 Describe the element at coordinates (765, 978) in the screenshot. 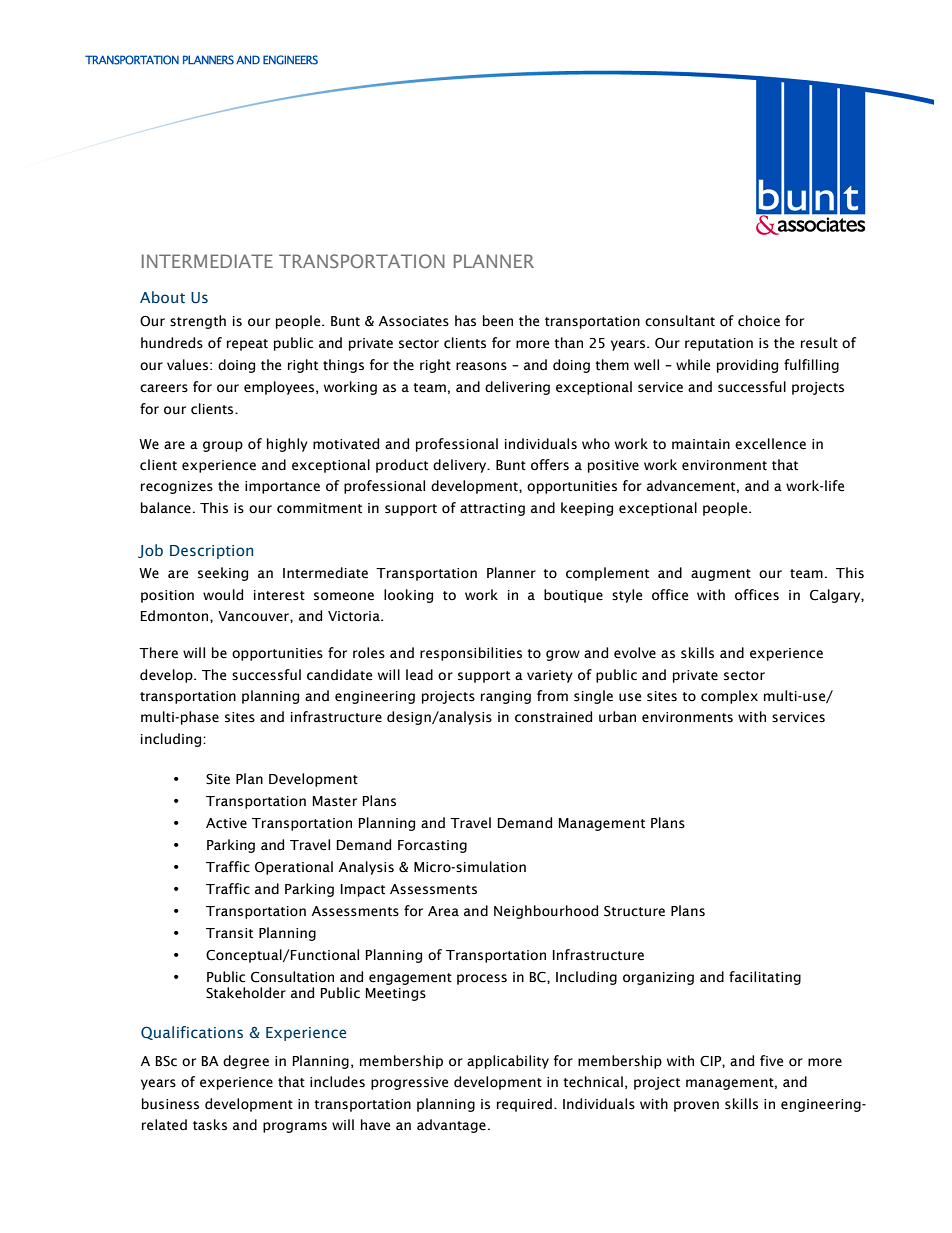

I see `facilitating` at that location.
